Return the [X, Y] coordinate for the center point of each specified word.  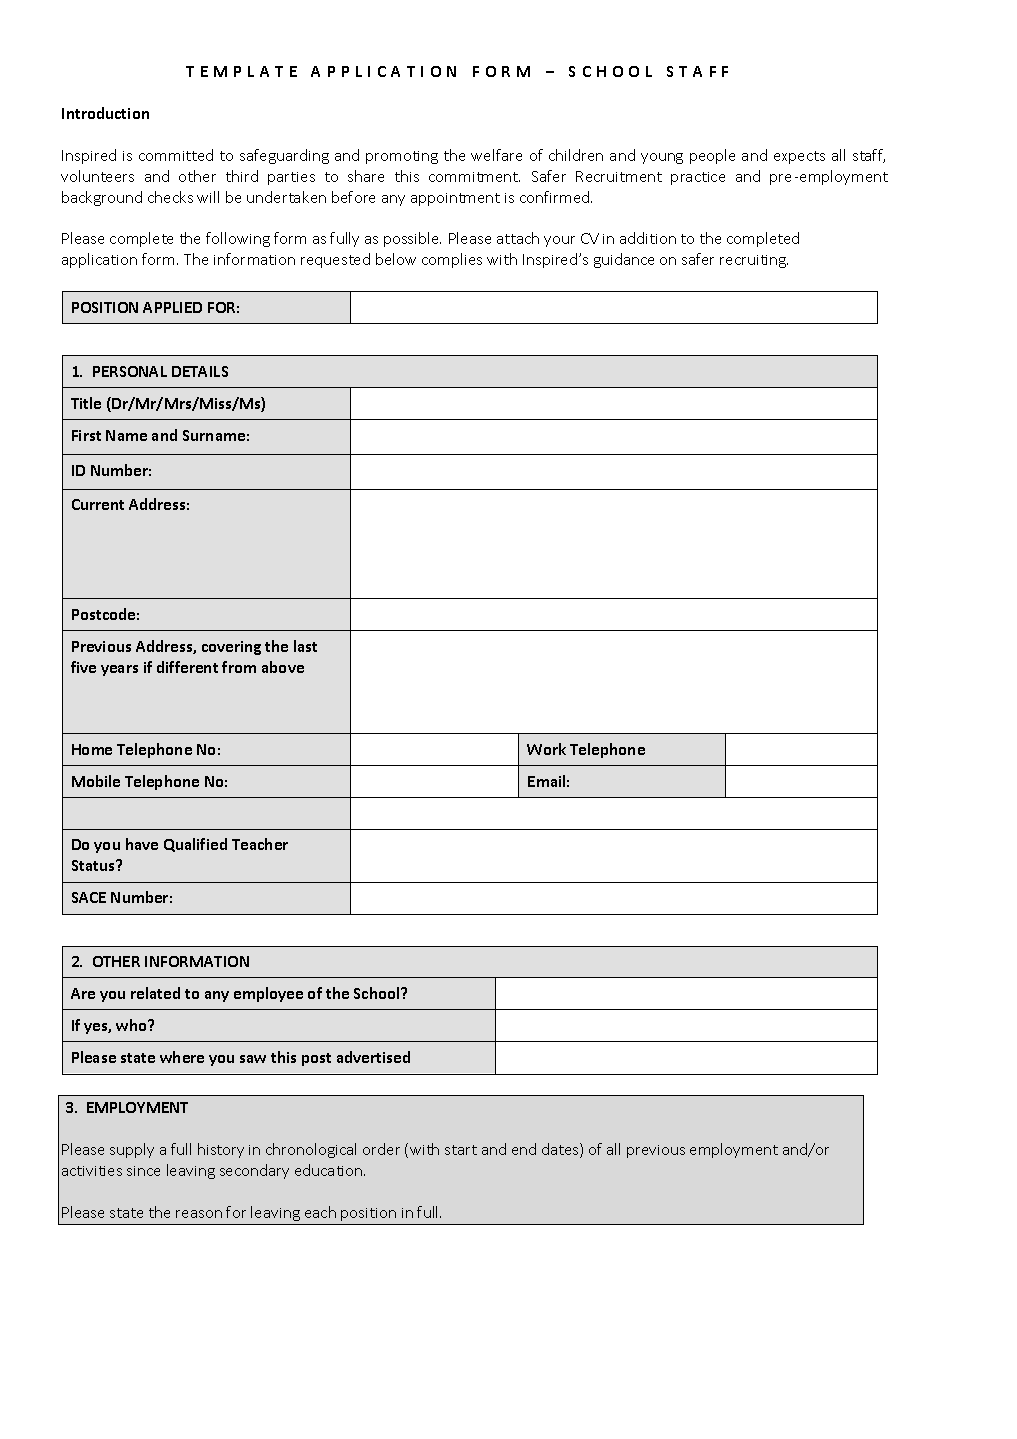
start [461, 1150]
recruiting [754, 261]
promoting [402, 157]
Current [98, 504]
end [524, 1149]
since [143, 1171]
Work [546, 749]
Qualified [195, 845]
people [712, 156]
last [305, 646]
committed [176, 155]
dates [561, 1150]
